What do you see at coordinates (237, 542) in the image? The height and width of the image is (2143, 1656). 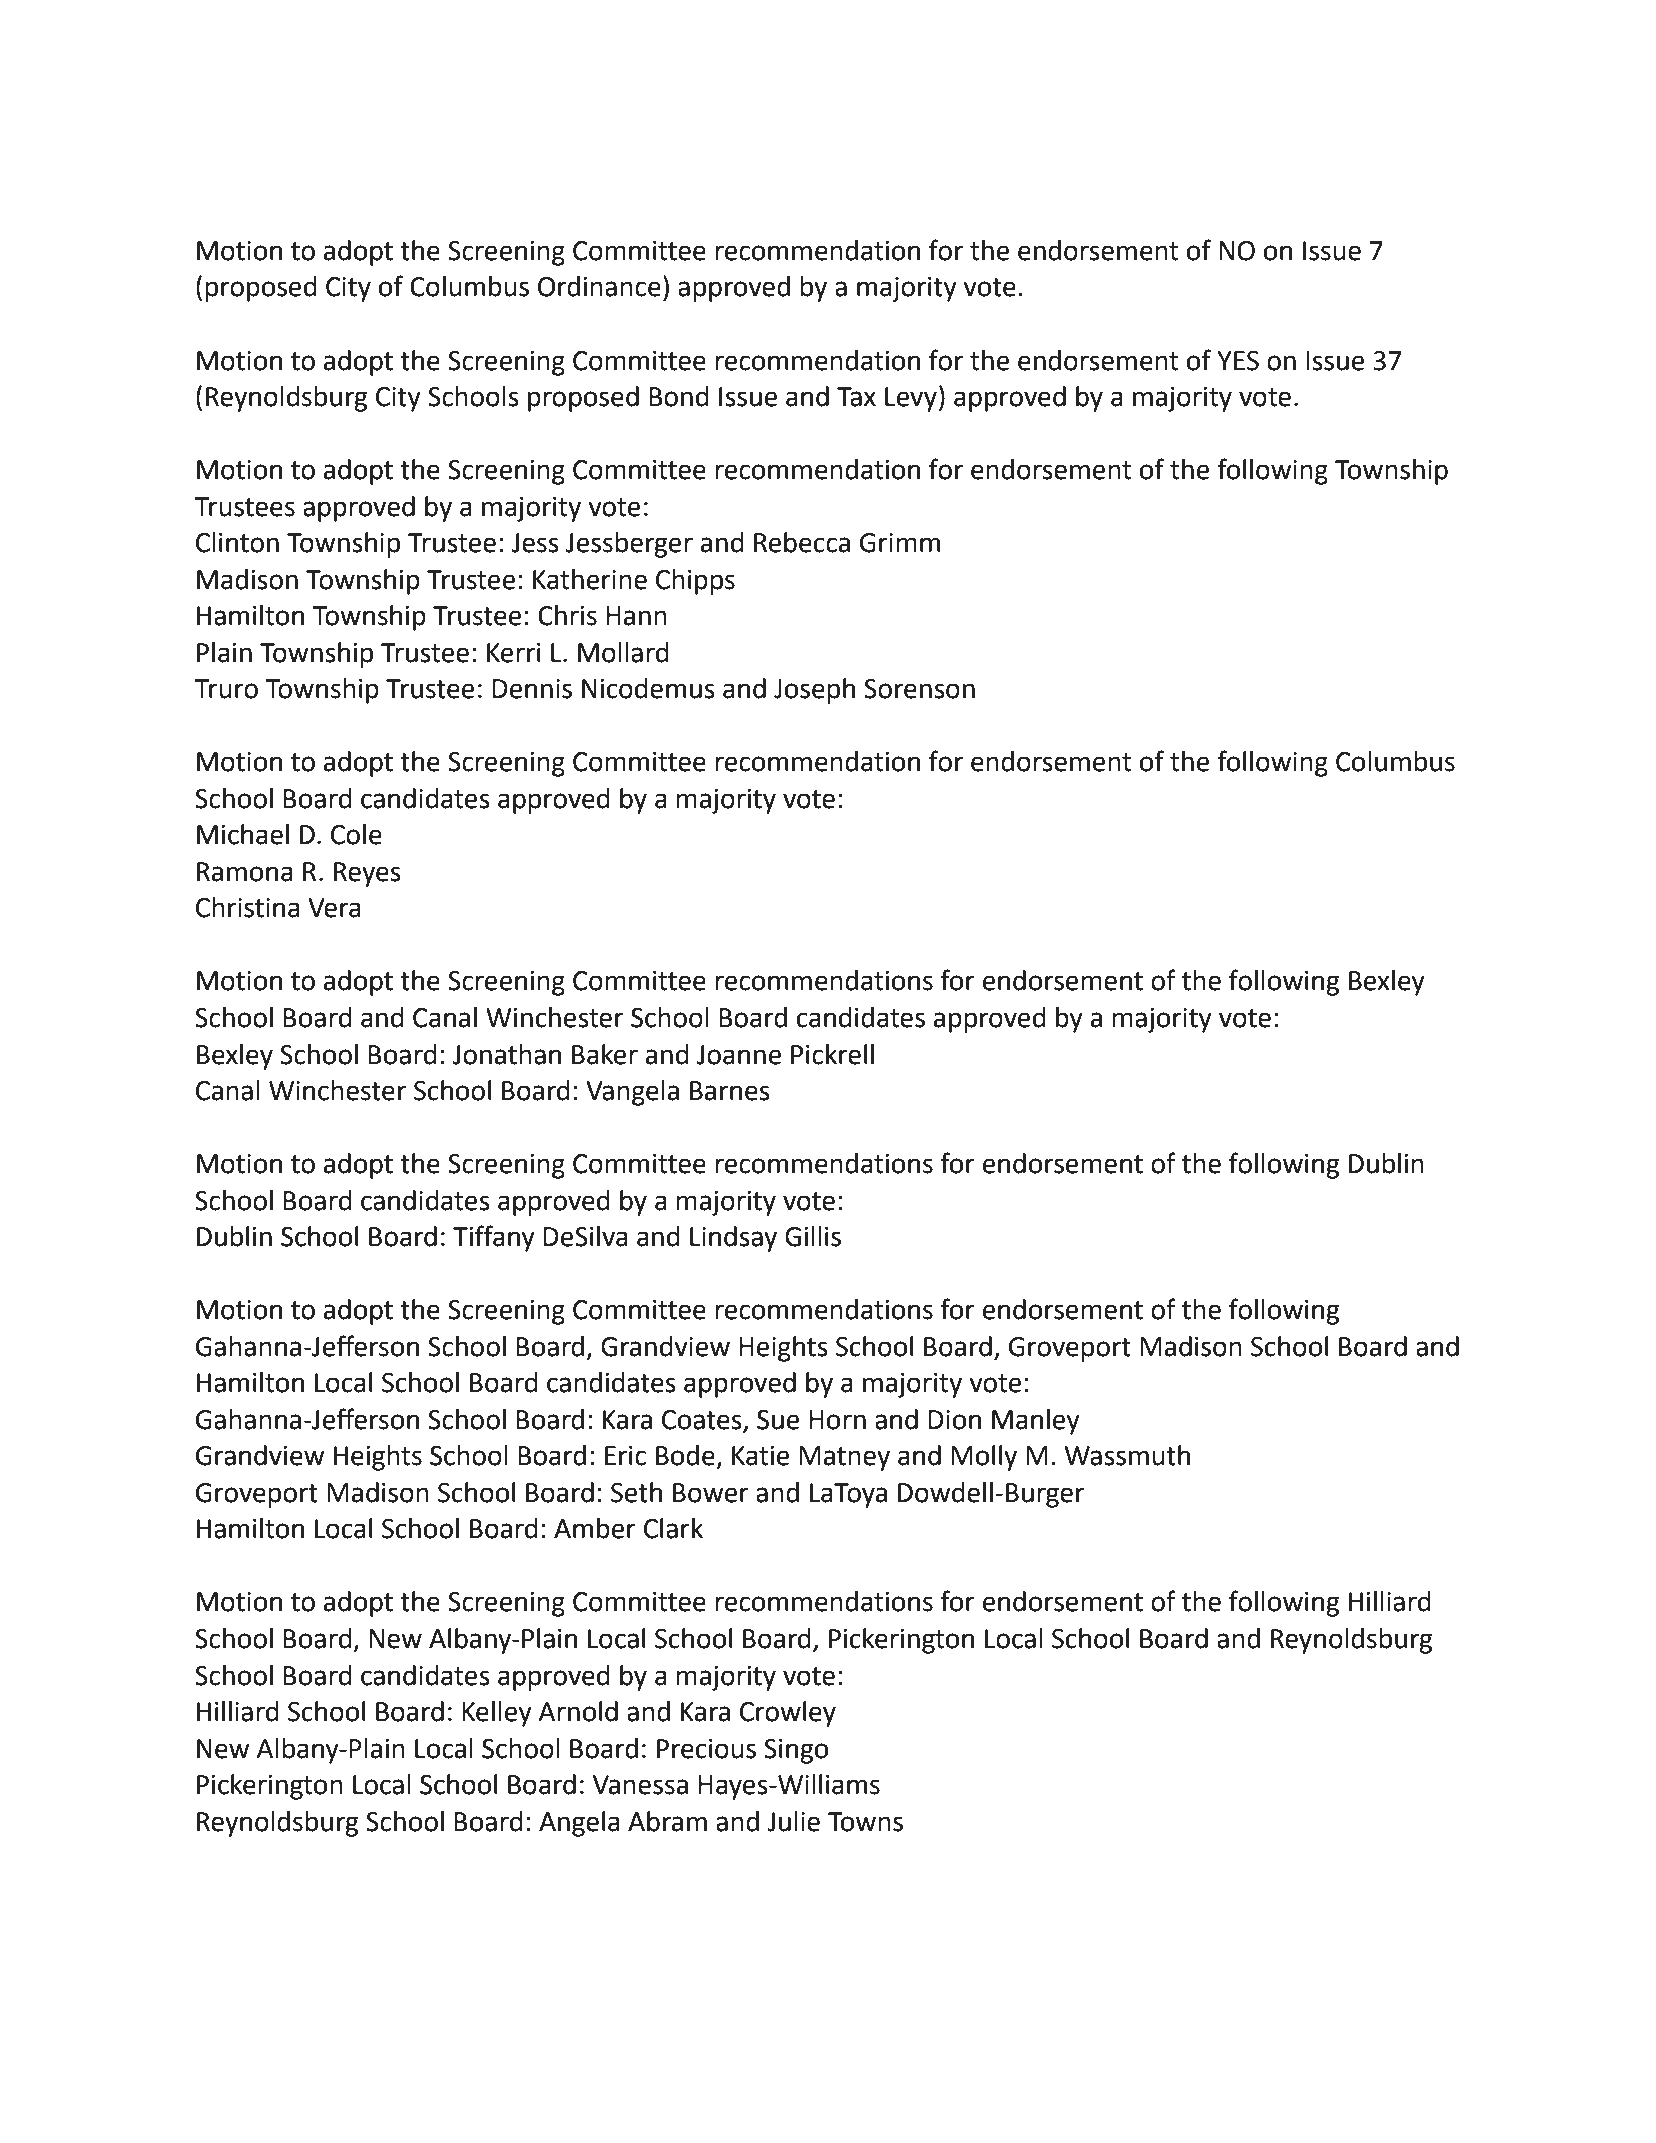 I see `Clinton` at bounding box center [237, 542].
